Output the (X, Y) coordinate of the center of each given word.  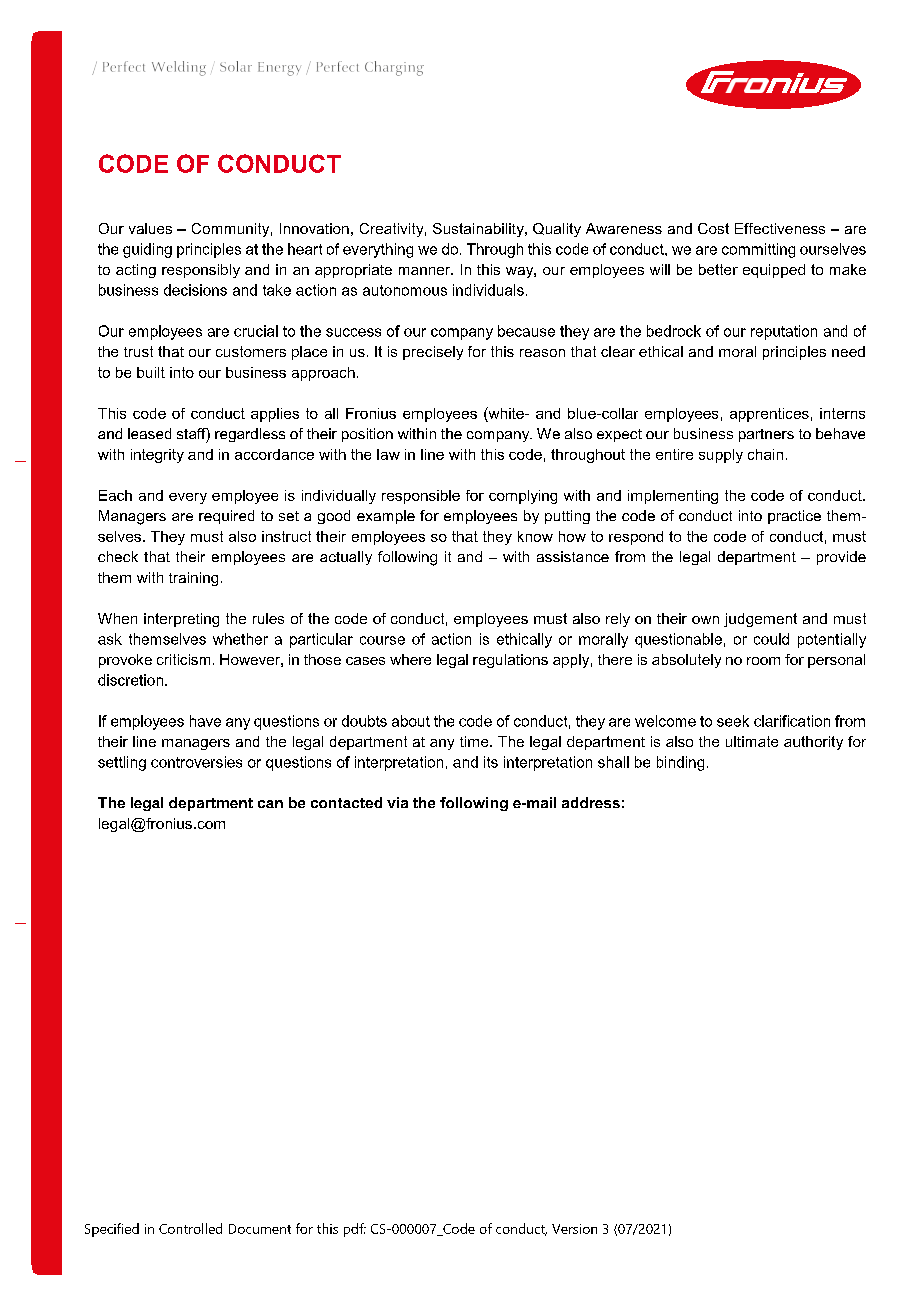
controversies (196, 762)
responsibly (201, 271)
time (475, 741)
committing (758, 250)
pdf (355, 1230)
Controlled (190, 1228)
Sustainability (479, 230)
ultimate (752, 741)
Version (574, 1229)
